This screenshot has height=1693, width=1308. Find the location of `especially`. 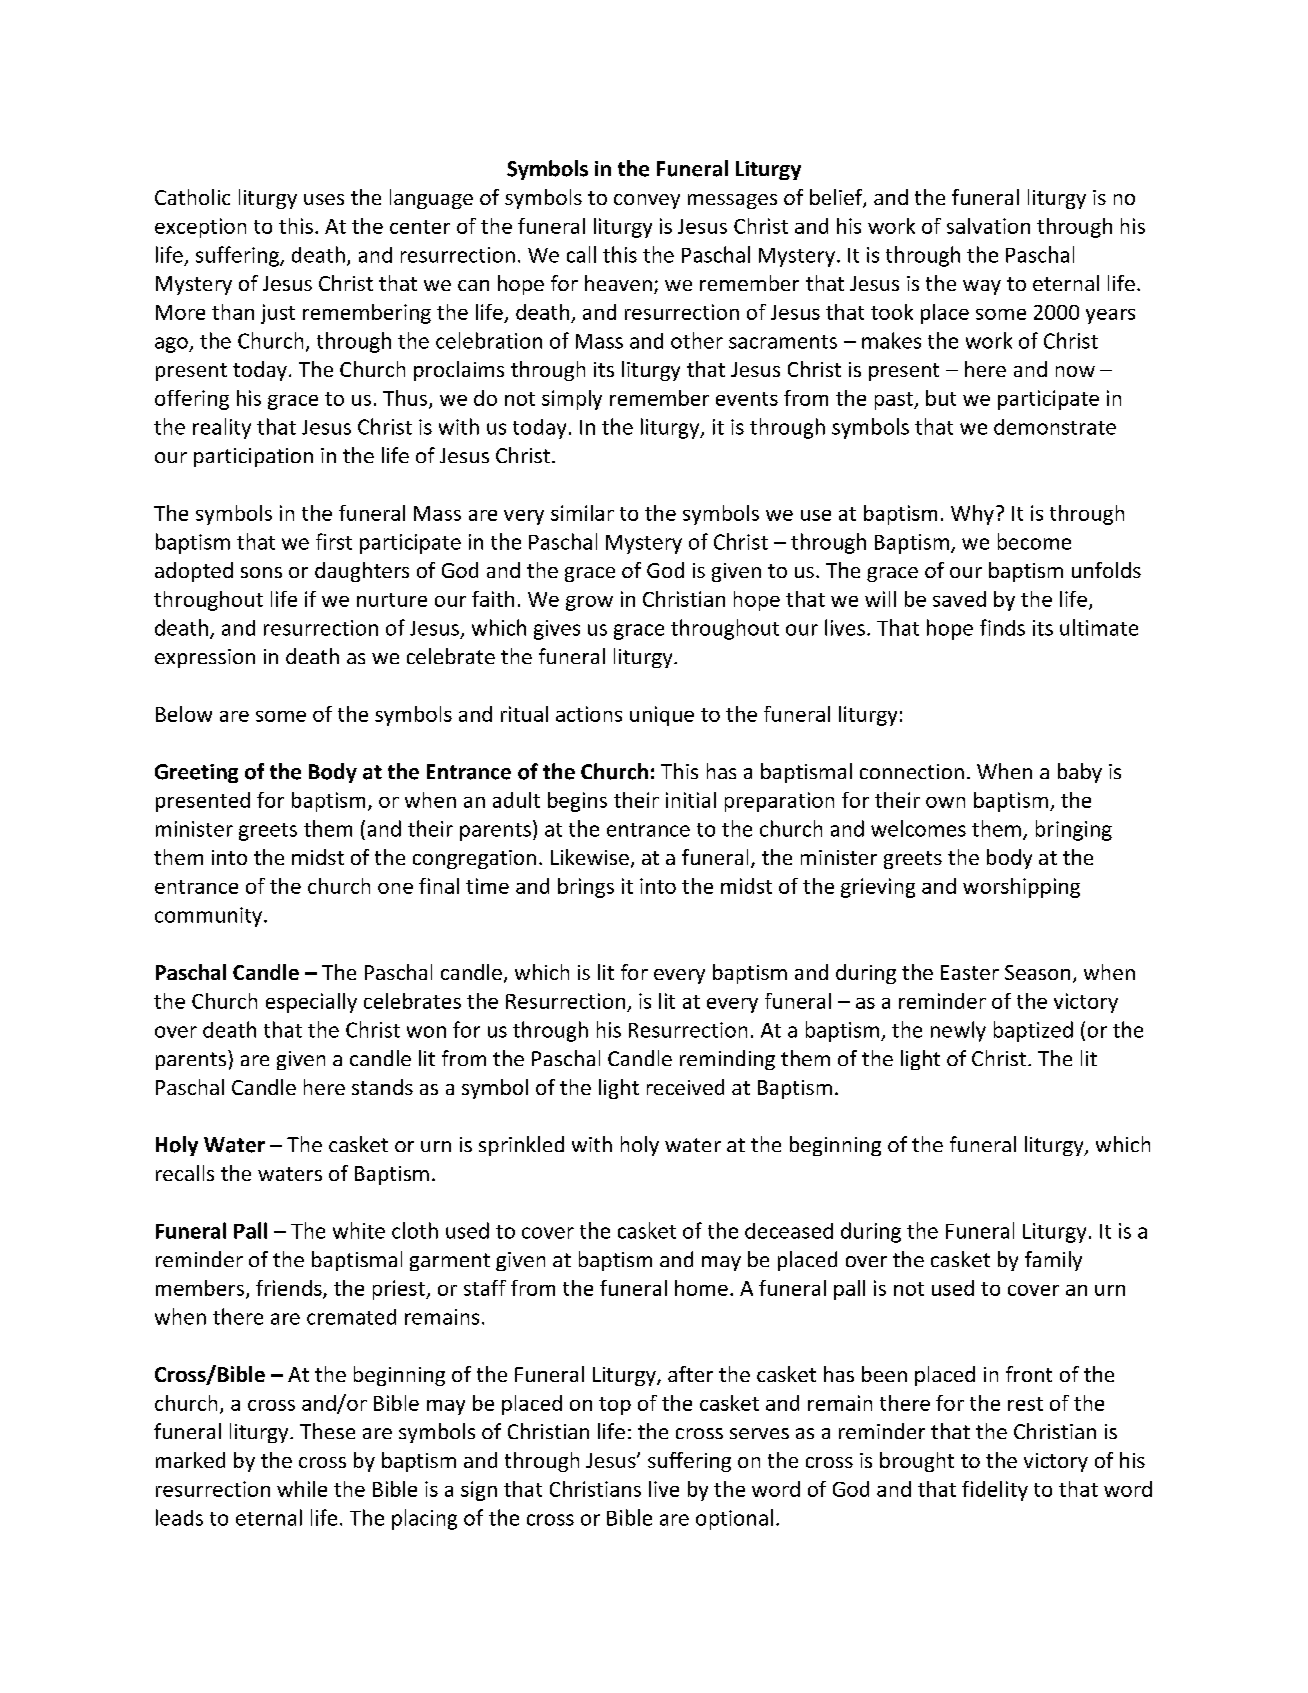

especially is located at coordinates (311, 1003).
